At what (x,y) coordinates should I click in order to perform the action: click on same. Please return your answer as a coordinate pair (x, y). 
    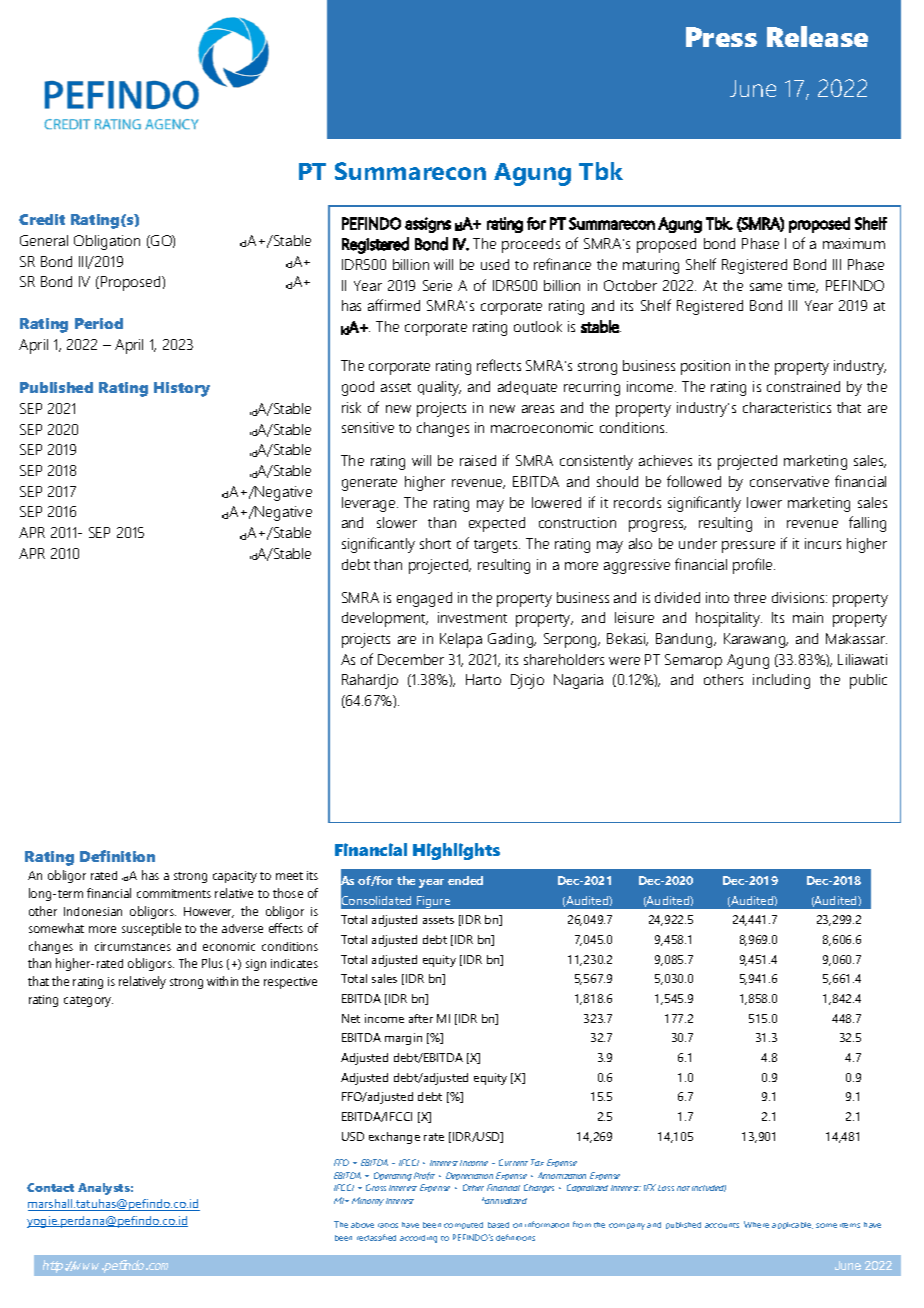
    Looking at the image, I should click on (766, 287).
